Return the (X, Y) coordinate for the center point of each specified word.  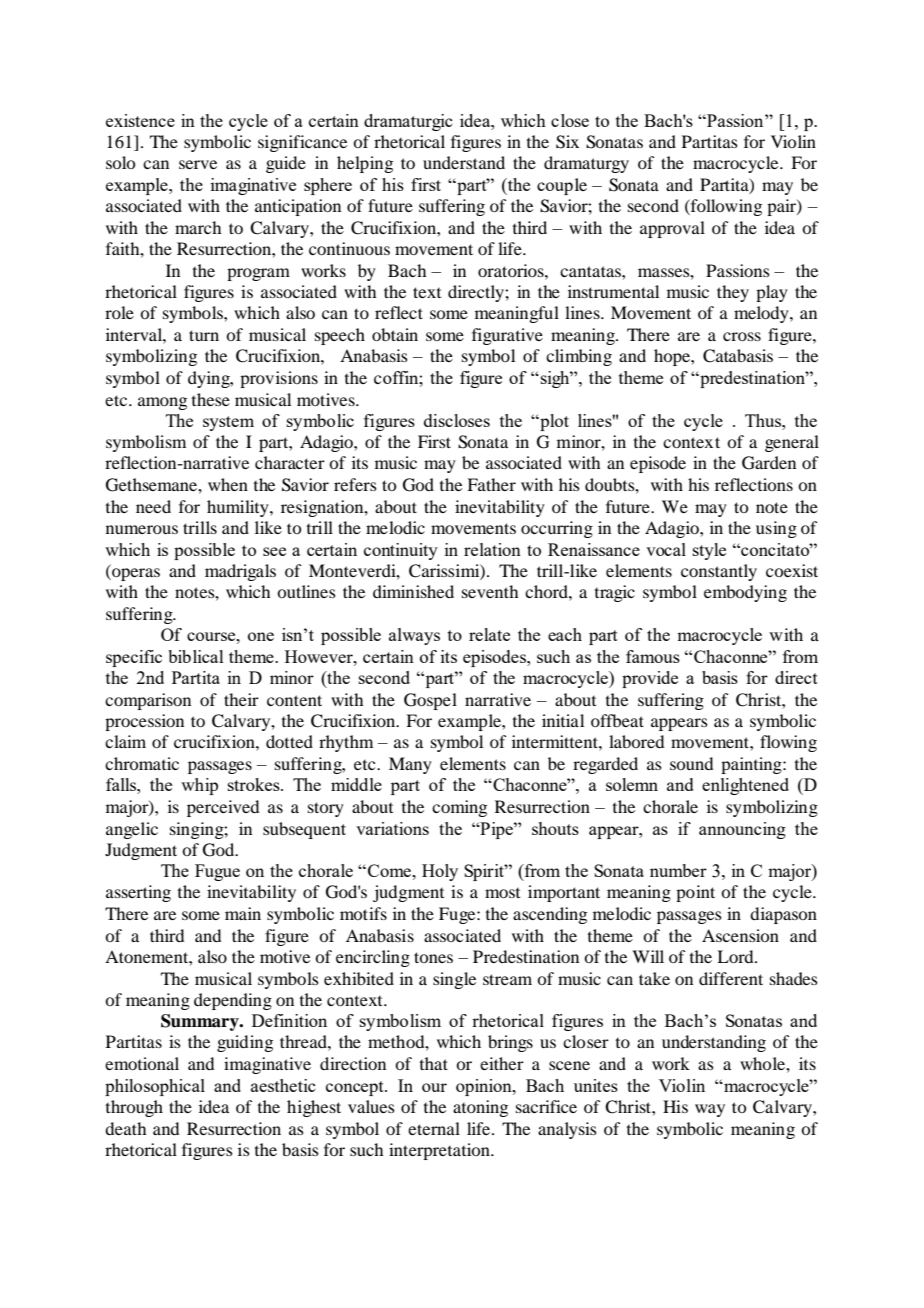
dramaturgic (408, 122)
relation (492, 549)
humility (239, 508)
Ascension (740, 935)
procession (144, 722)
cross (742, 336)
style (709, 551)
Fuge (458, 915)
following (725, 207)
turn (204, 335)
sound (691, 763)
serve (198, 164)
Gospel (430, 701)
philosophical (155, 1087)
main (243, 913)
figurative (507, 336)
